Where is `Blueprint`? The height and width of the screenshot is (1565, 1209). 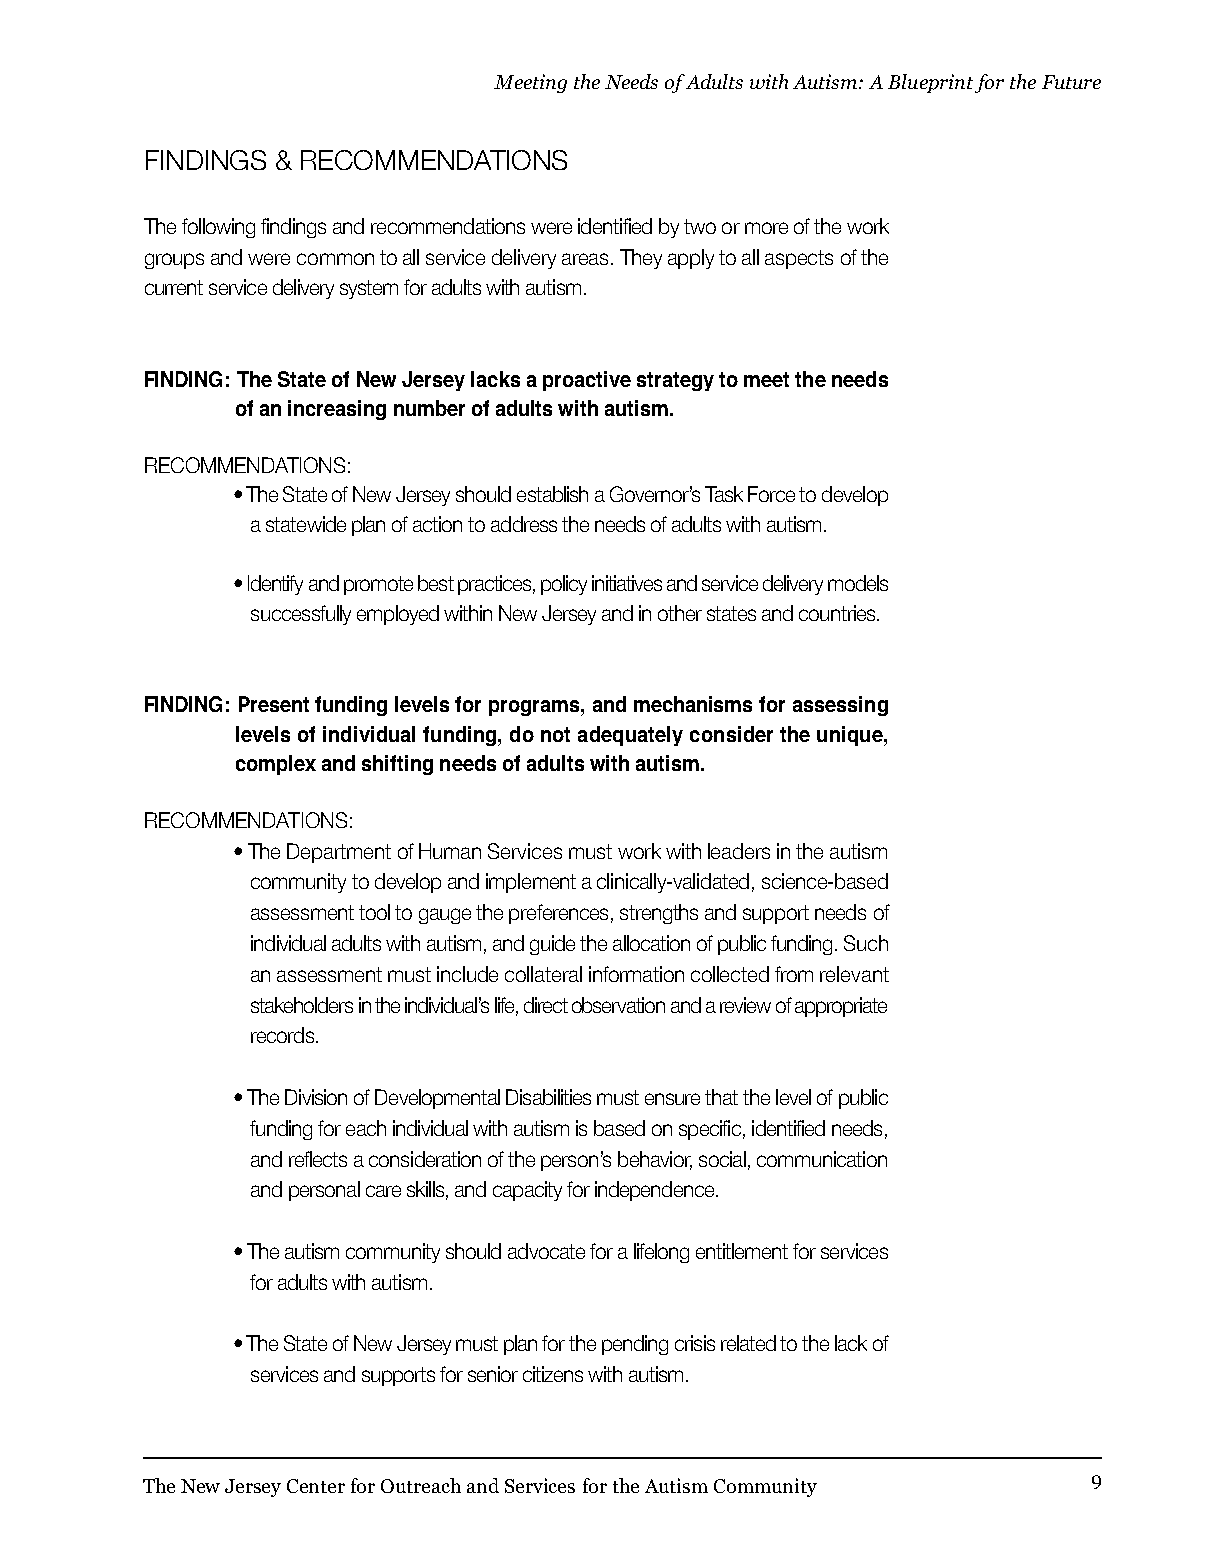
Blueprint is located at coordinates (930, 83).
